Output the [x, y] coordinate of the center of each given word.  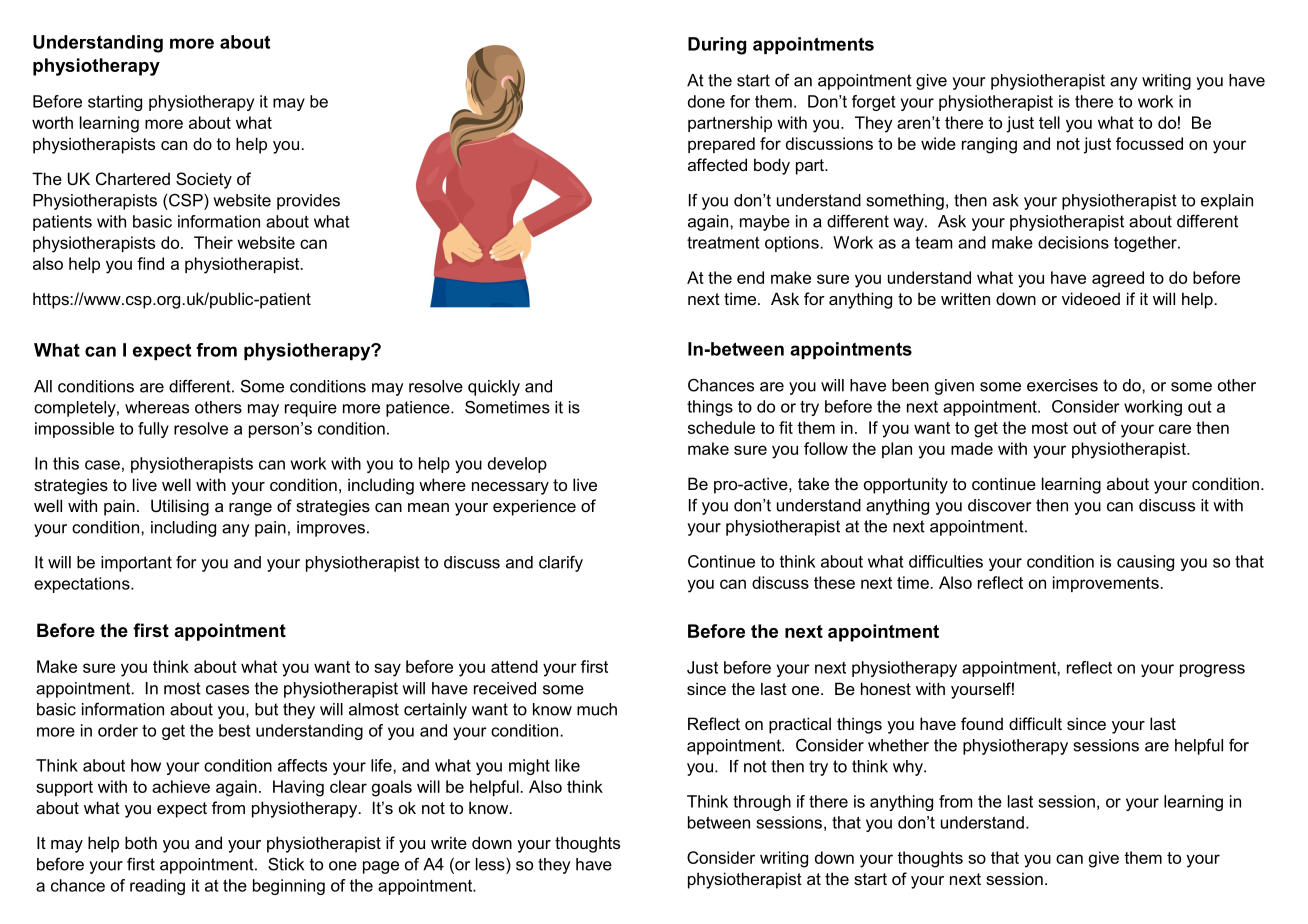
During [717, 46]
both [141, 842]
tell [1049, 122]
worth [52, 122]
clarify [561, 563]
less [491, 864]
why [909, 768]
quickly [494, 388]
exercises [1062, 385]
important [136, 564]
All [43, 386]
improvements [1106, 584]
